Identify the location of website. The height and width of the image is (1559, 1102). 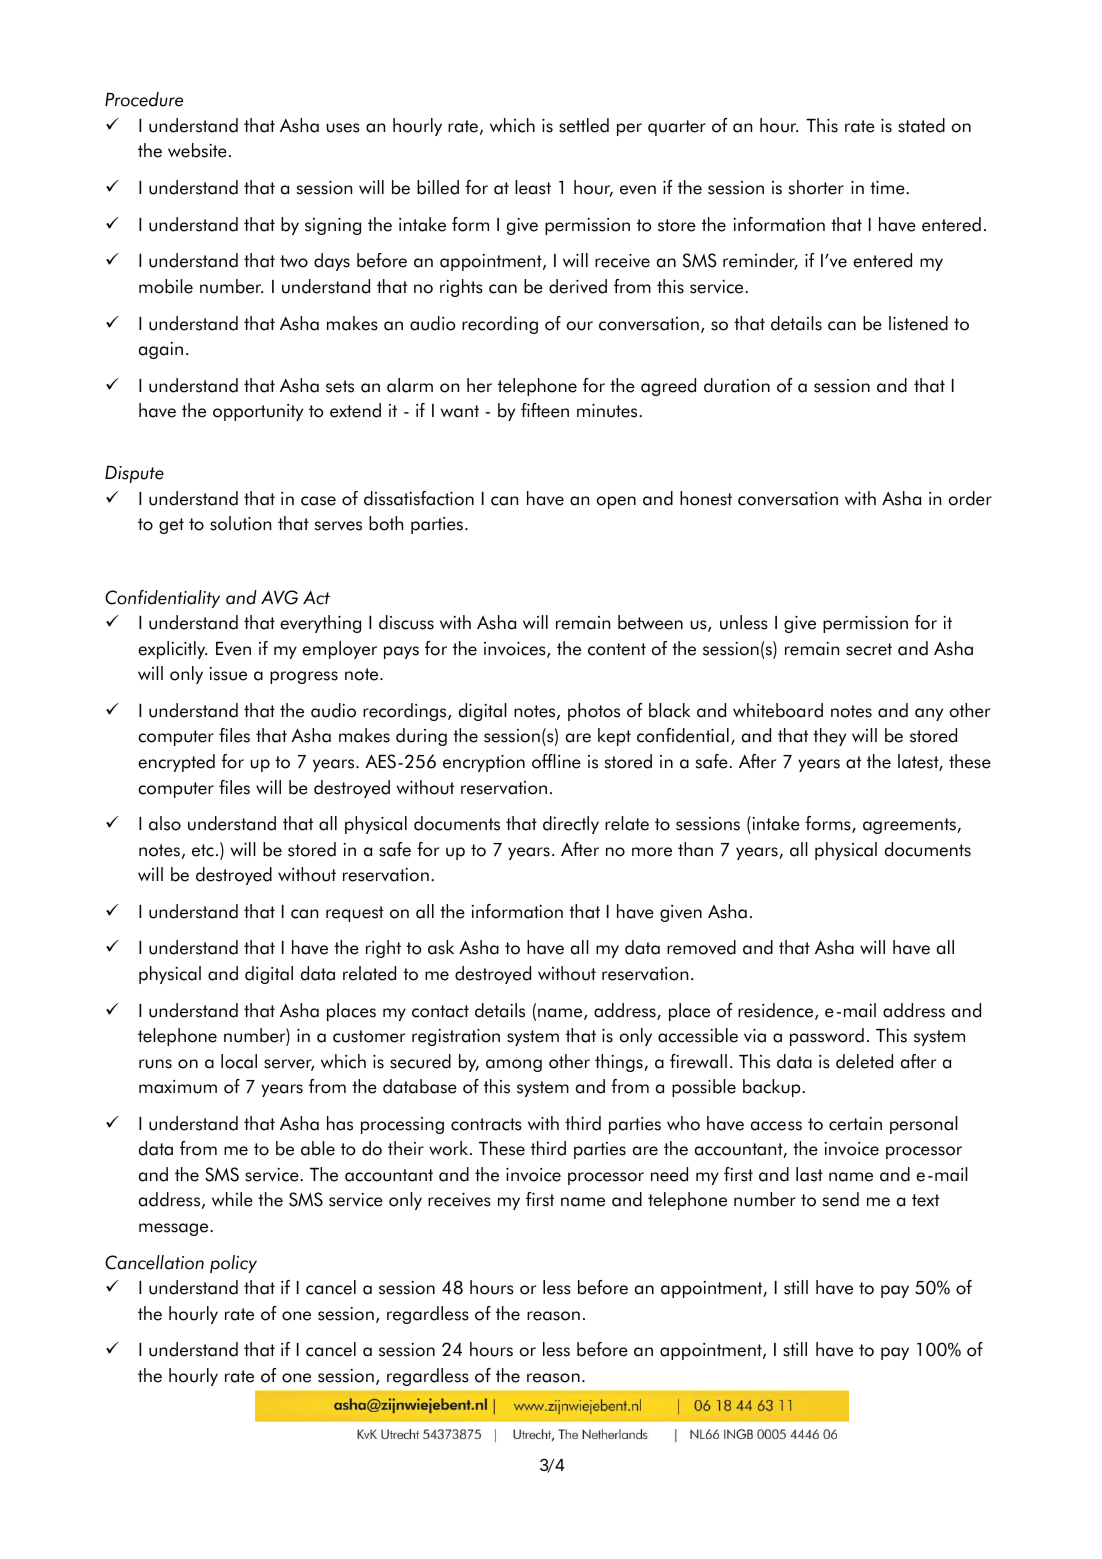
(197, 150).
